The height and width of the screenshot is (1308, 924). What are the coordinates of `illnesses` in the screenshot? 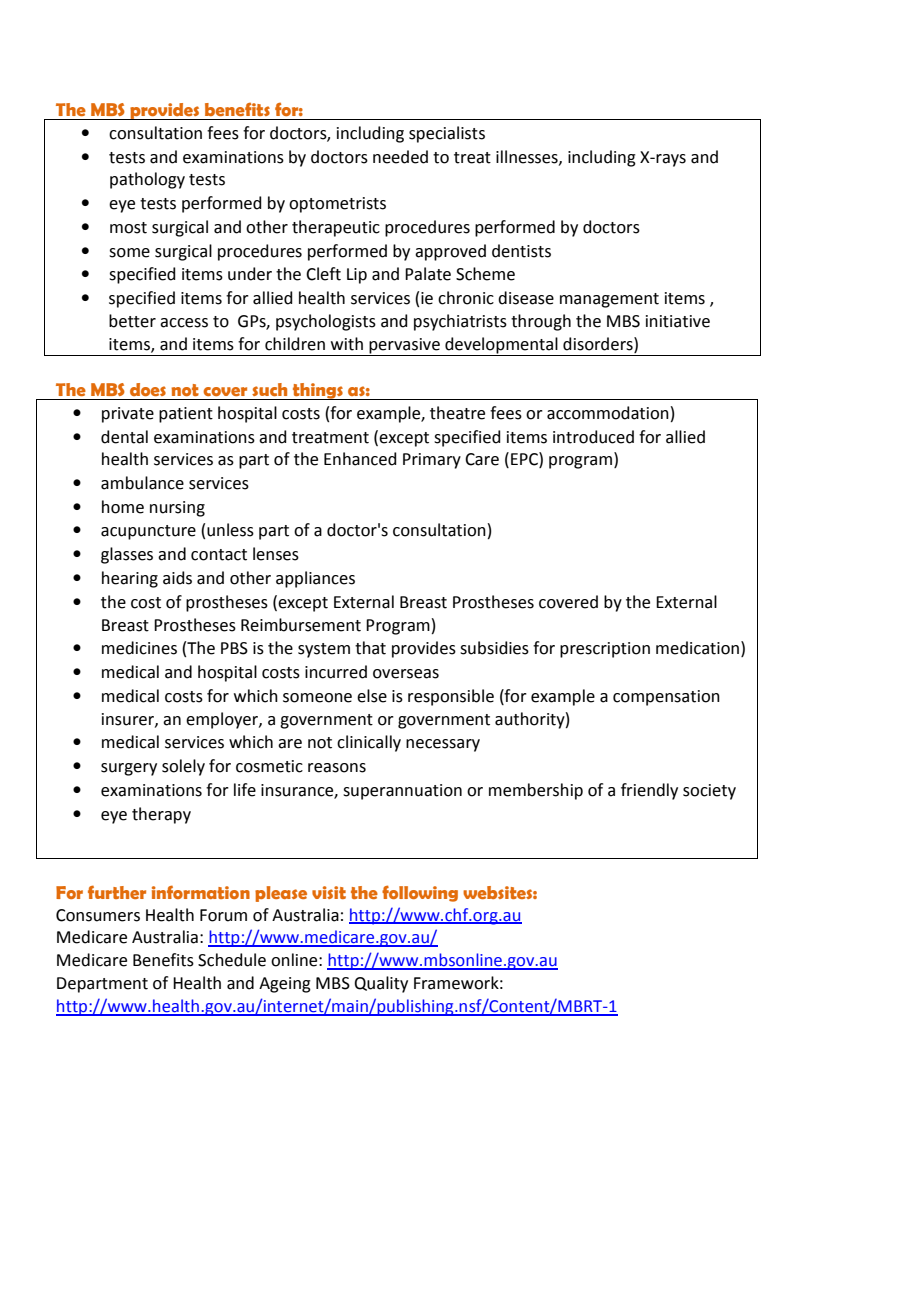 It's located at (528, 157).
